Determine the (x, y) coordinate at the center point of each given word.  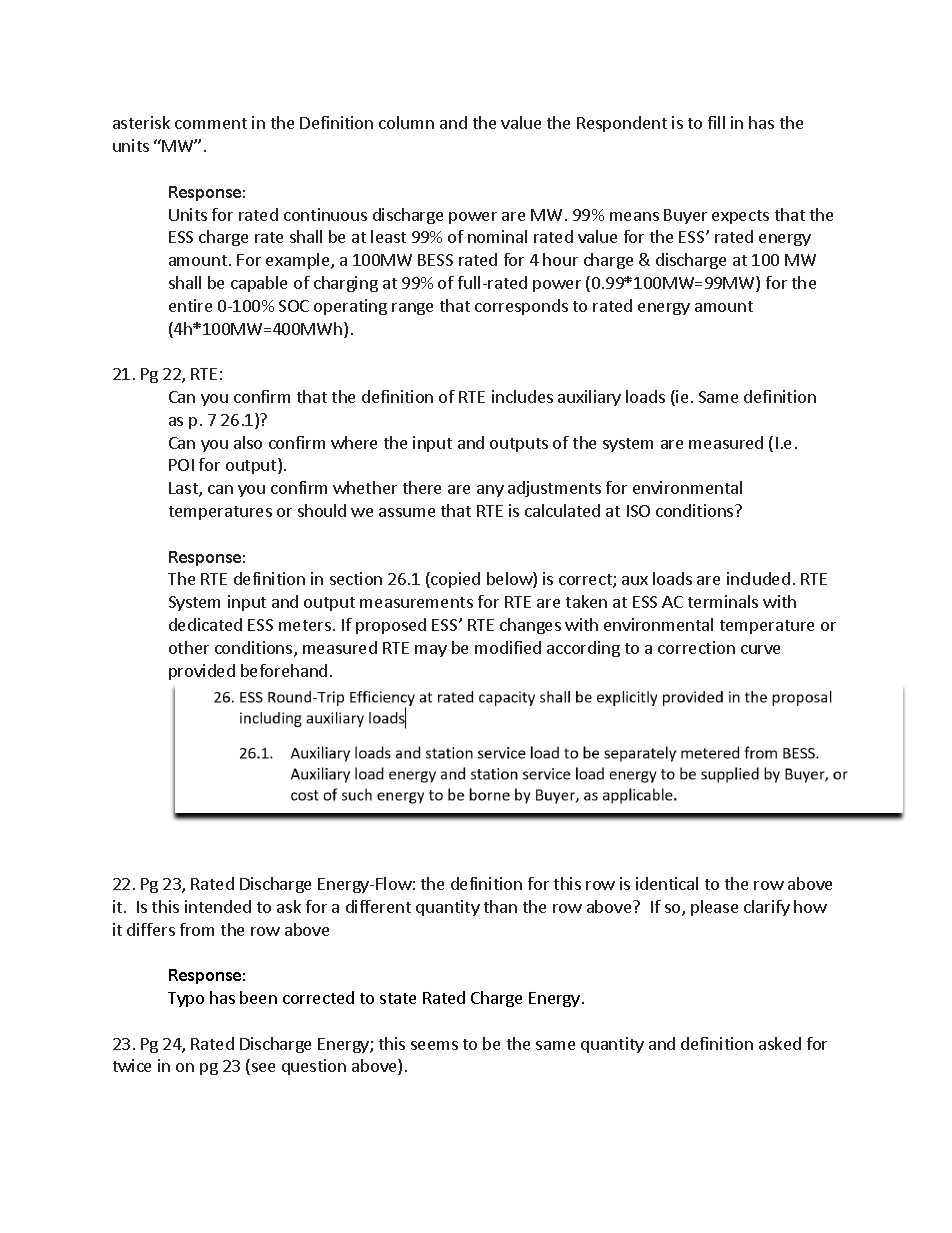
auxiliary (589, 398)
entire (190, 305)
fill (716, 122)
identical (667, 883)
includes (522, 396)
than (500, 906)
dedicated (205, 624)
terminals (723, 601)
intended (218, 906)
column (406, 122)
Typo (186, 999)
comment (211, 123)
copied (454, 580)
